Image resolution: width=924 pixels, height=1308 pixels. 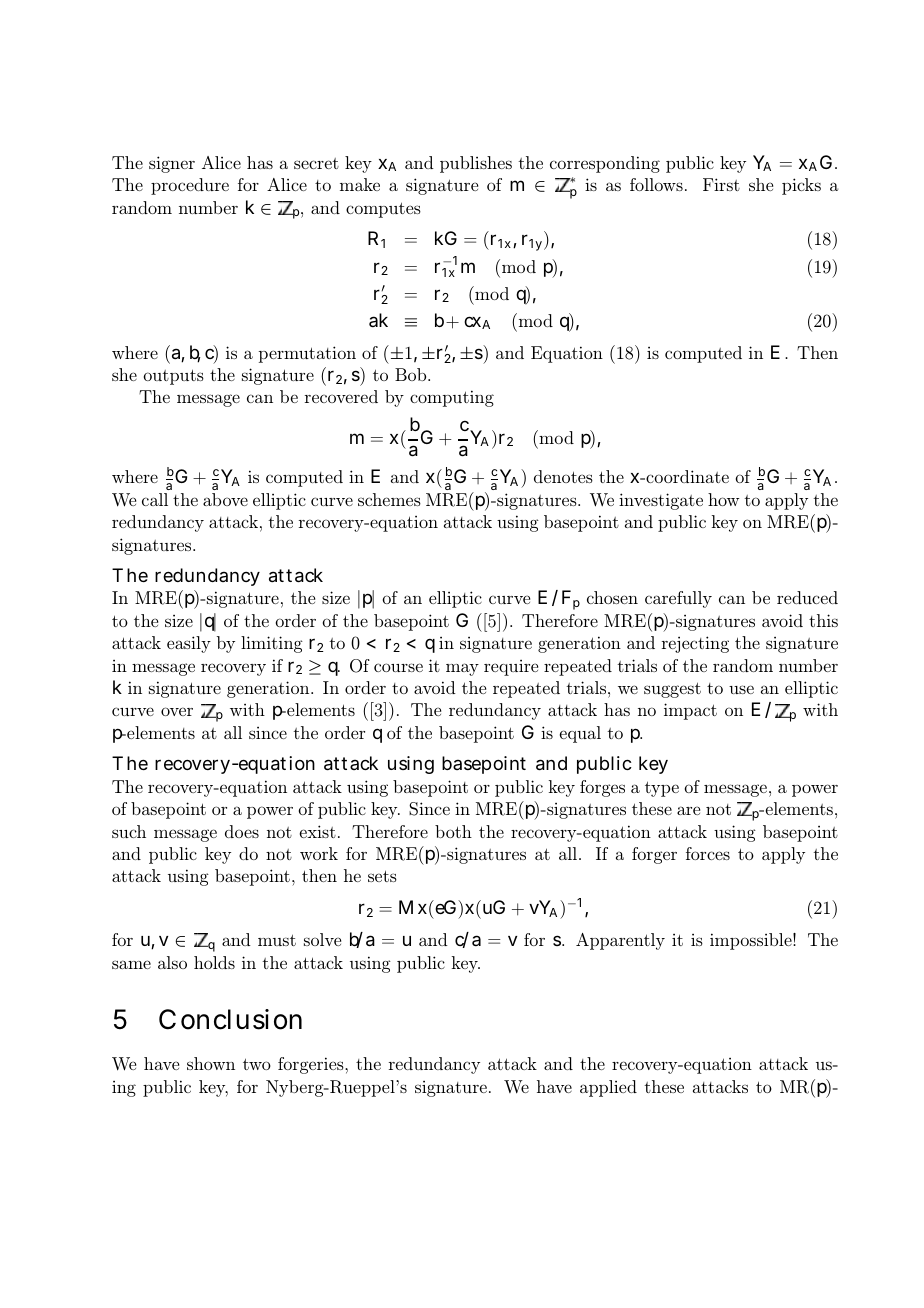 What do you see at coordinates (661, 501) in the document?
I see `investigate` at bounding box center [661, 501].
